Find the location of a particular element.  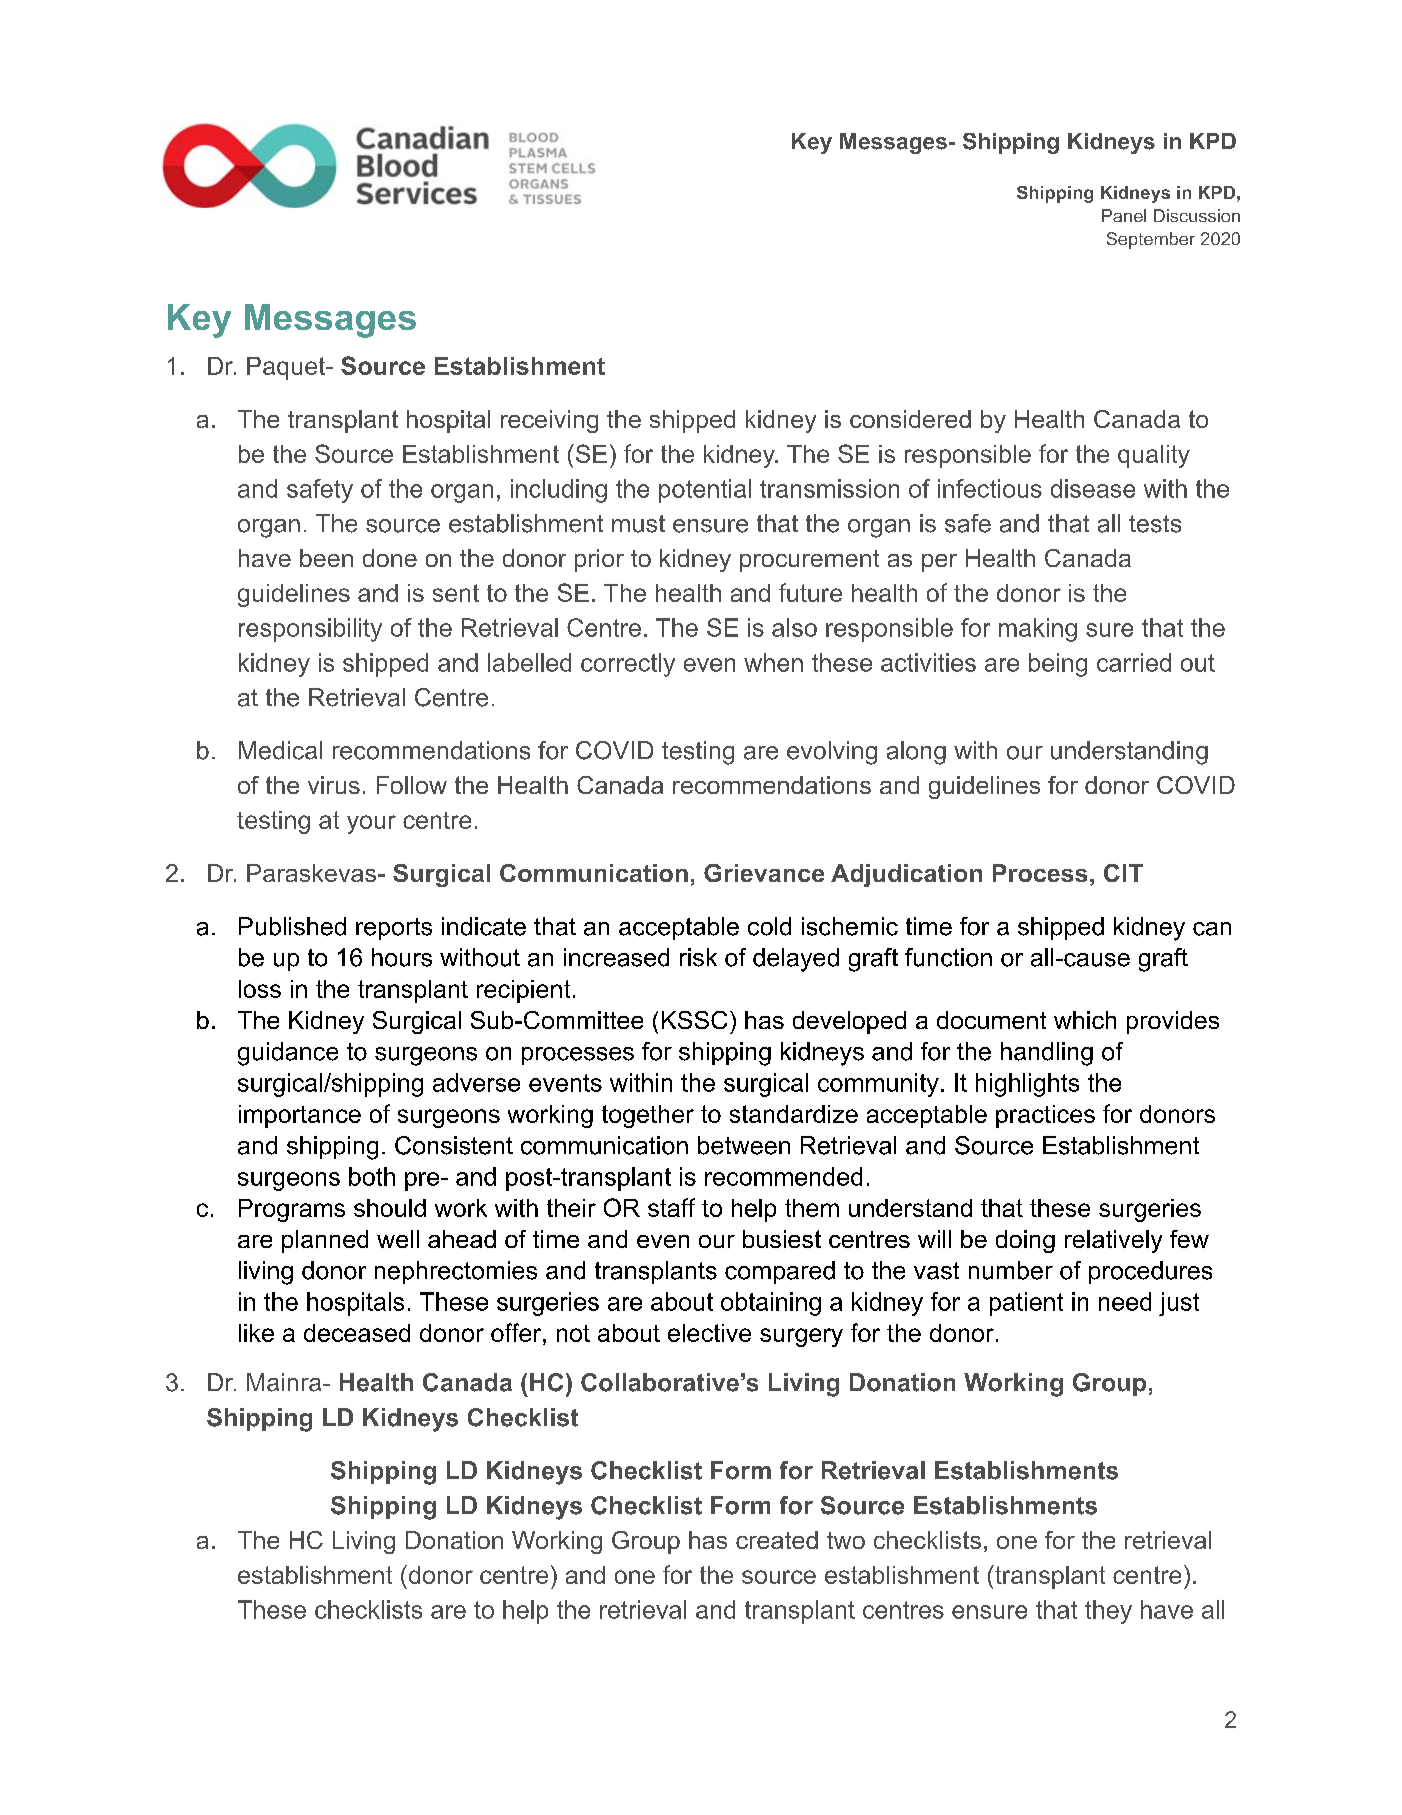

responsibility is located at coordinates (310, 630).
